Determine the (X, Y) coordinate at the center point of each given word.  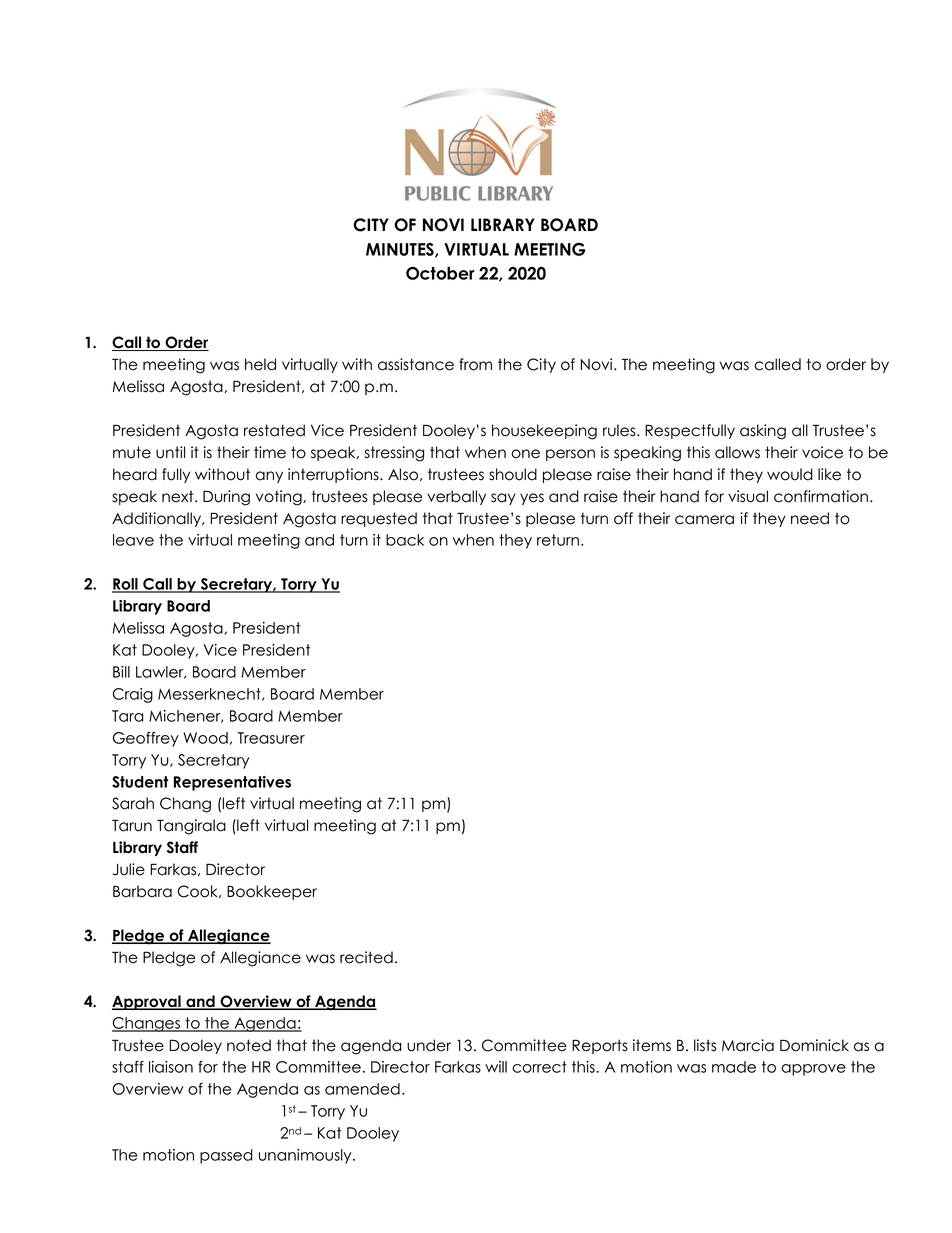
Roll (126, 585)
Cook (198, 891)
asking (763, 432)
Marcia (748, 1045)
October (440, 273)
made (734, 1067)
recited (366, 957)
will (496, 1067)
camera (704, 520)
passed (226, 1156)
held (260, 364)
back (405, 540)
